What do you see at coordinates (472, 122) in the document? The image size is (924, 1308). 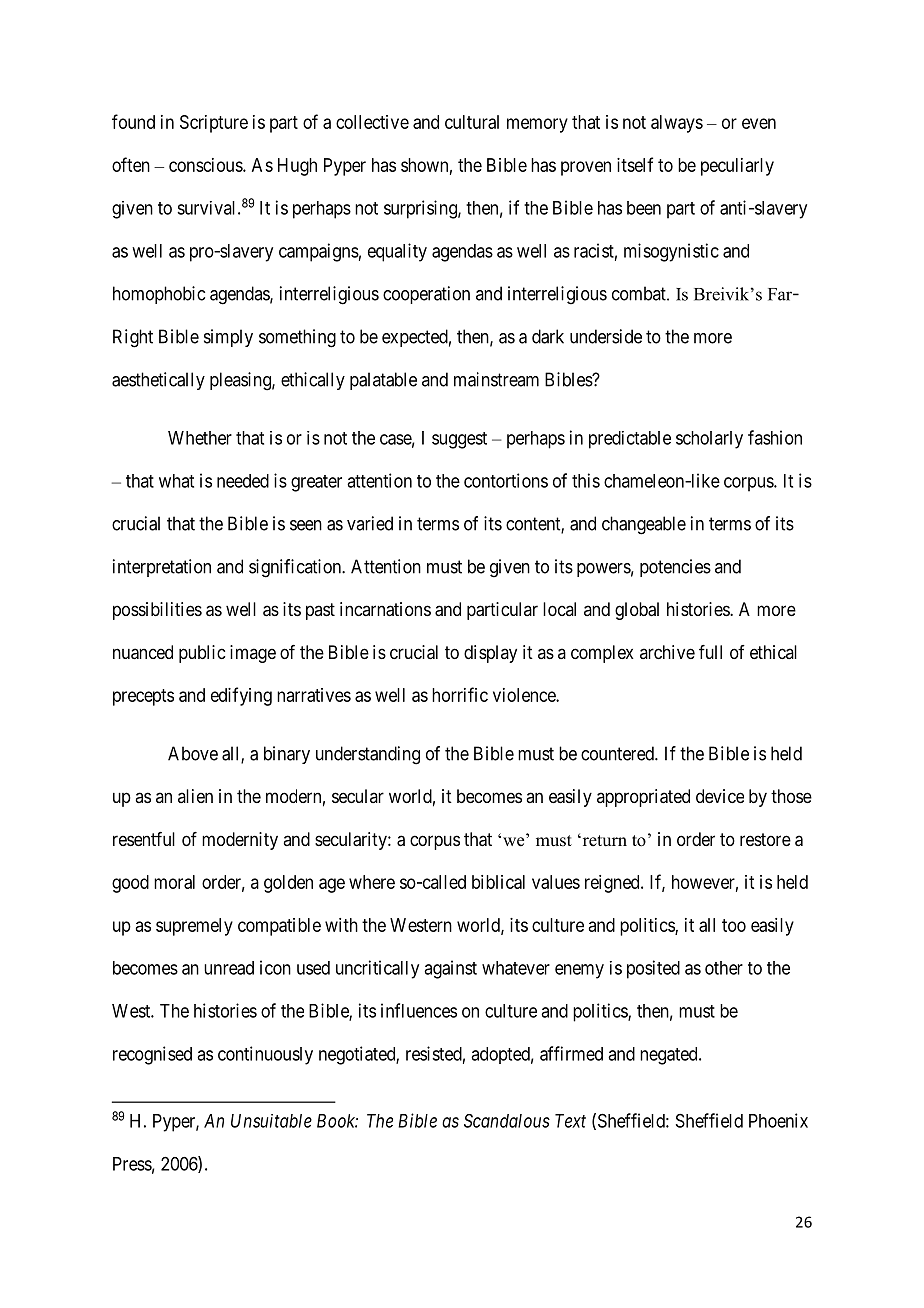 I see `cultural` at bounding box center [472, 122].
